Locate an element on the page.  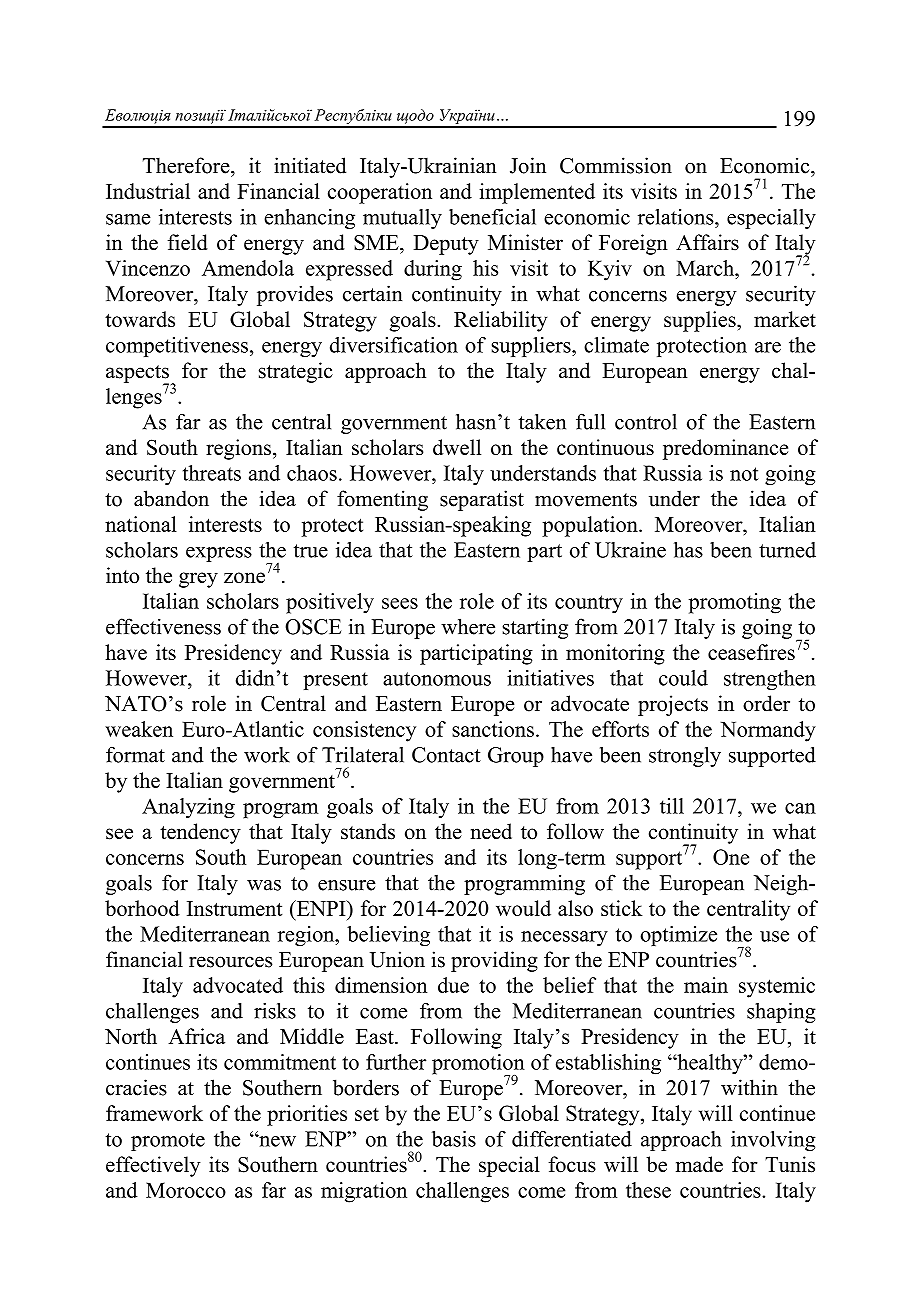
resources is located at coordinates (230, 962).
